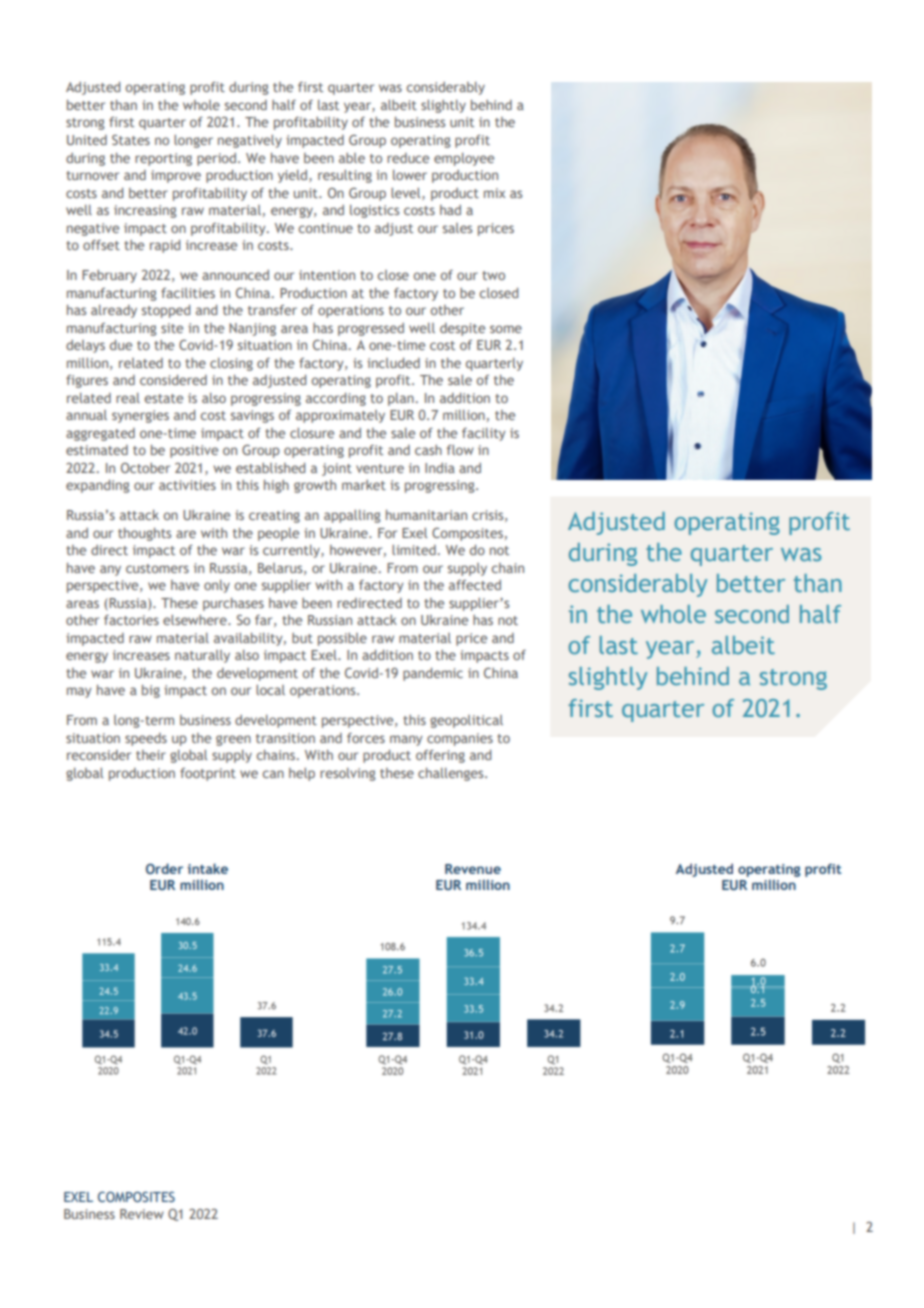  I want to click on Order, so click(164, 868).
